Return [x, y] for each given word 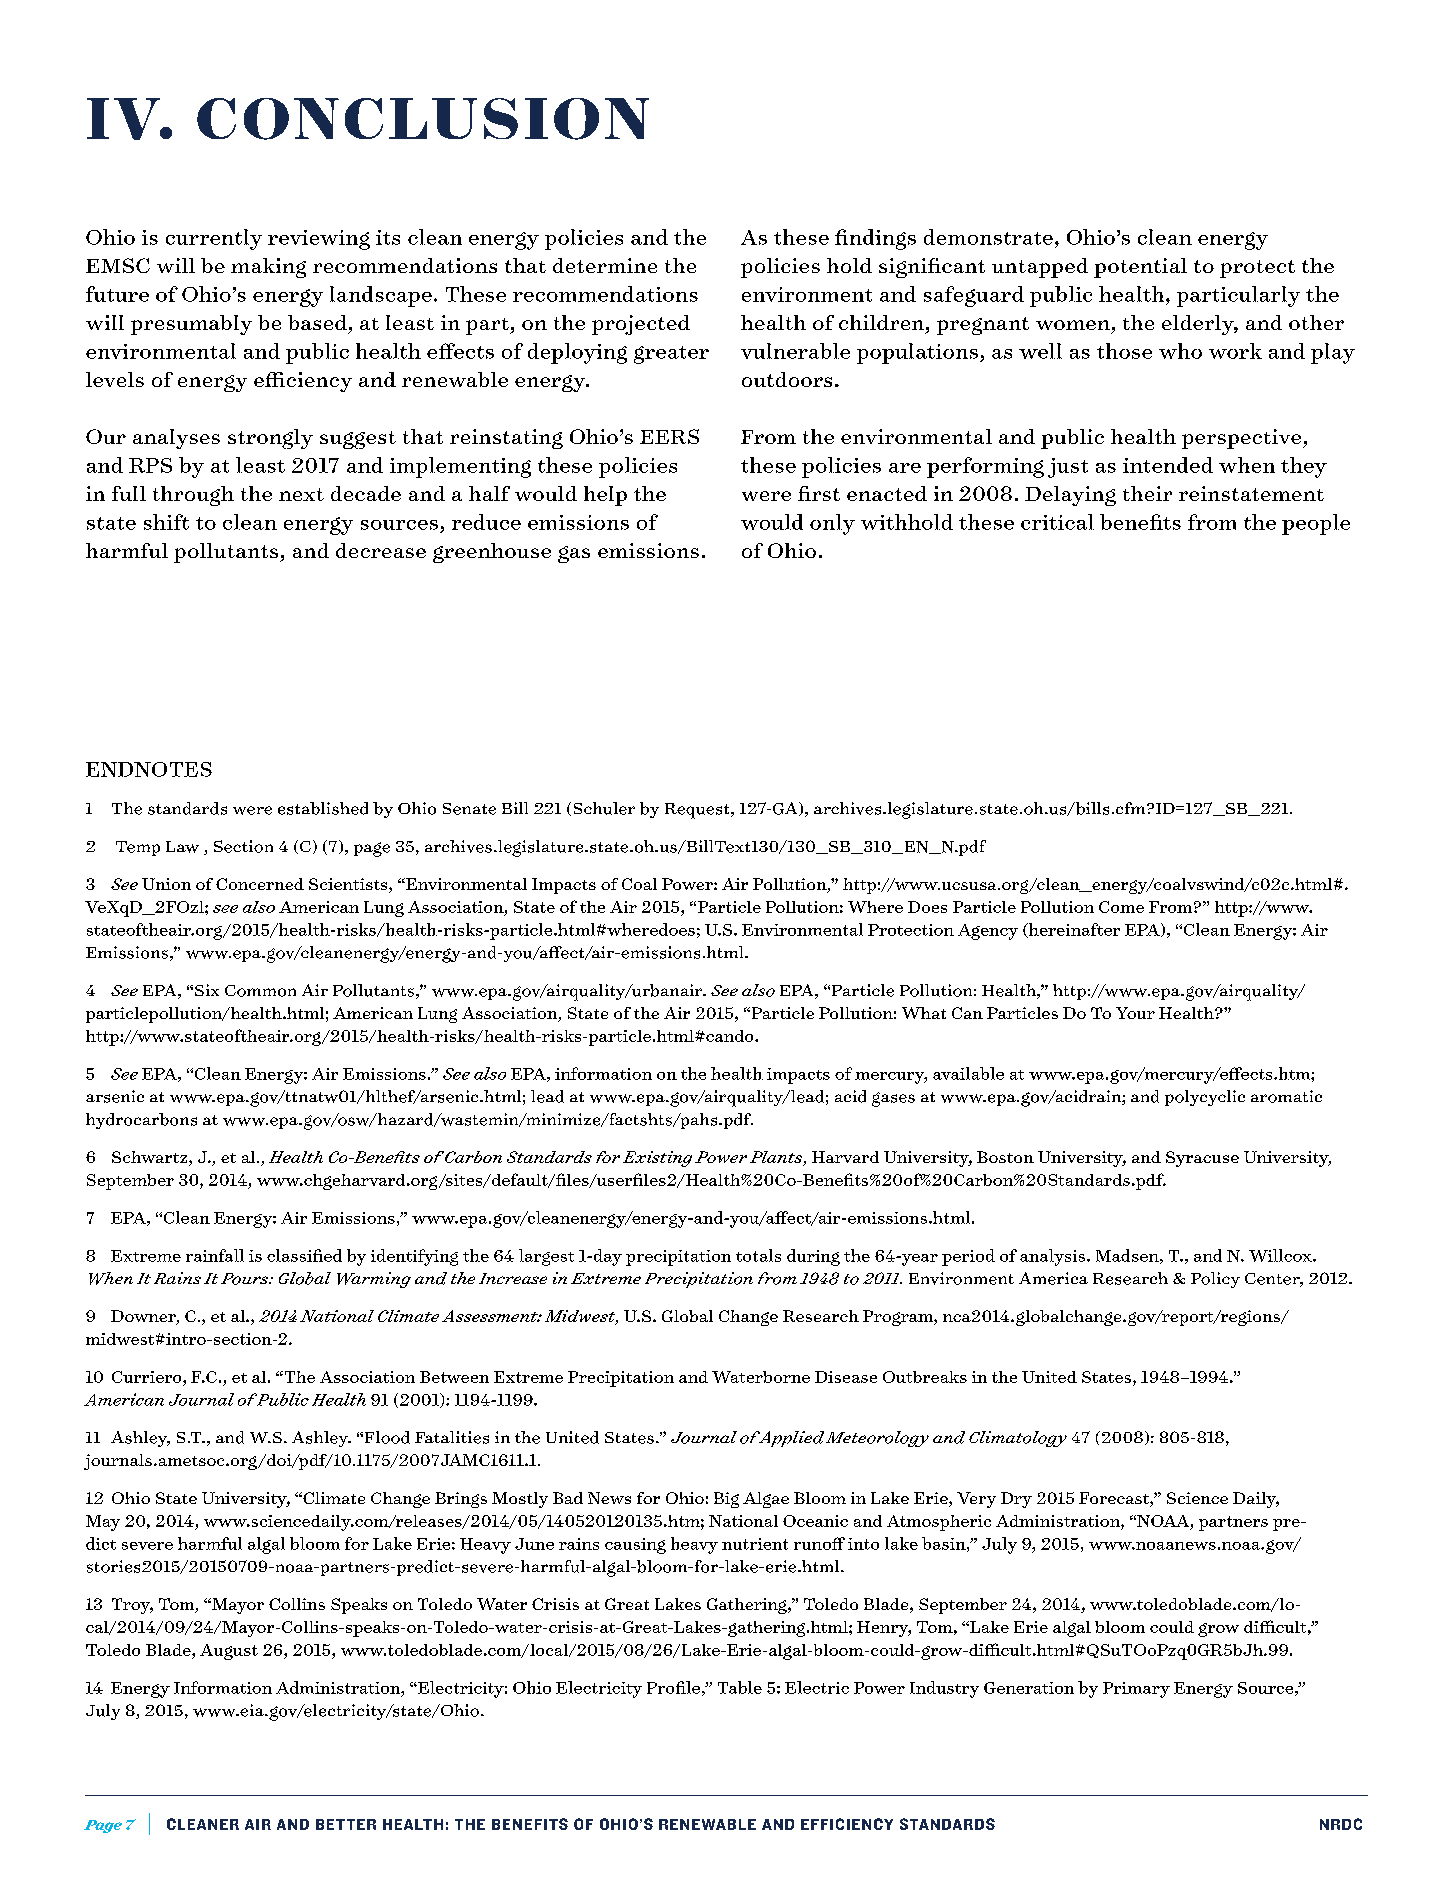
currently [214, 239]
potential [1140, 268]
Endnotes [149, 769]
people [1316, 524]
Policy [1215, 1280]
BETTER [346, 1824]
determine [605, 265]
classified [304, 1255]
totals [758, 1255]
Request [698, 811]
